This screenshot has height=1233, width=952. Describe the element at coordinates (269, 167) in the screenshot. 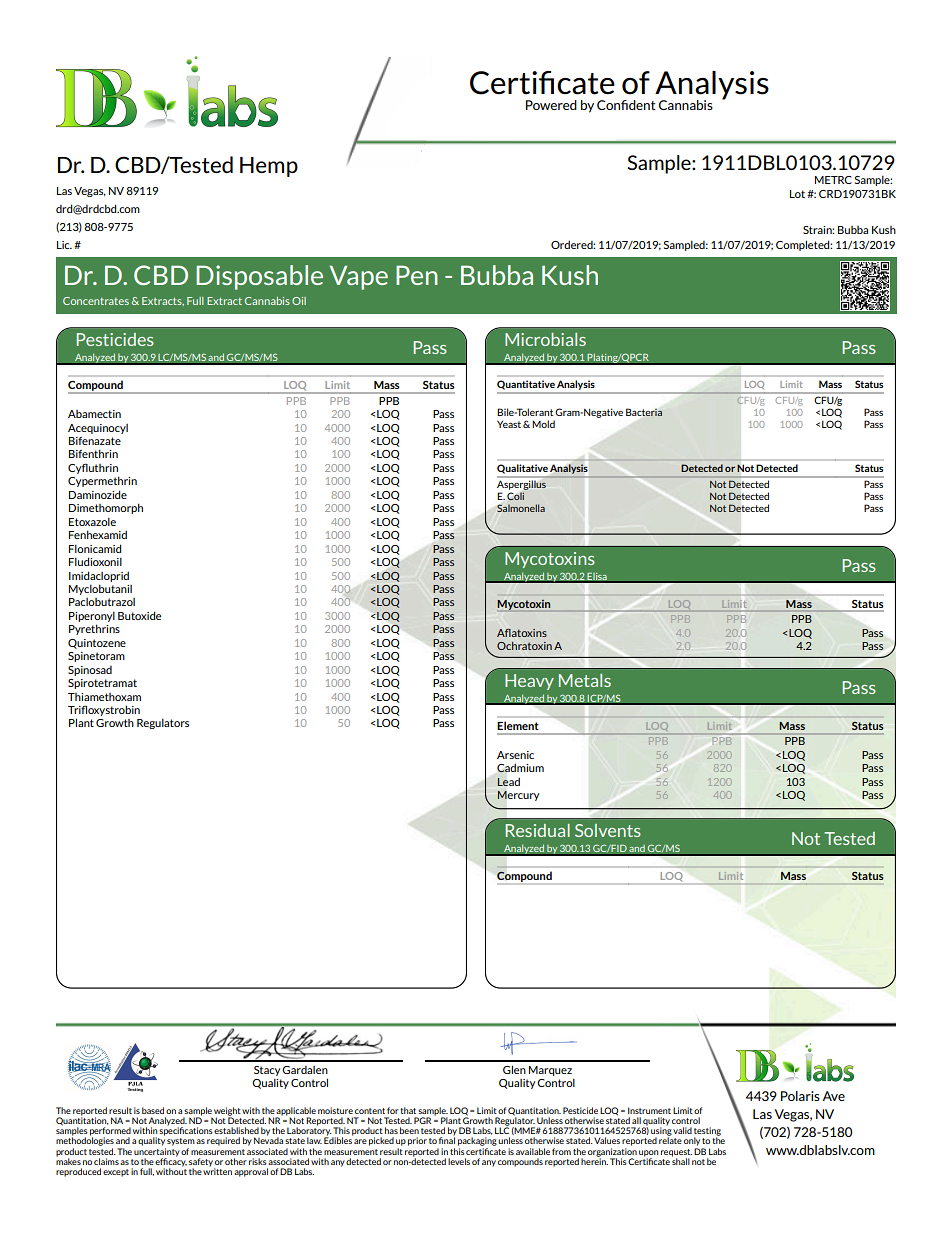

I see `Hemp` at that location.
